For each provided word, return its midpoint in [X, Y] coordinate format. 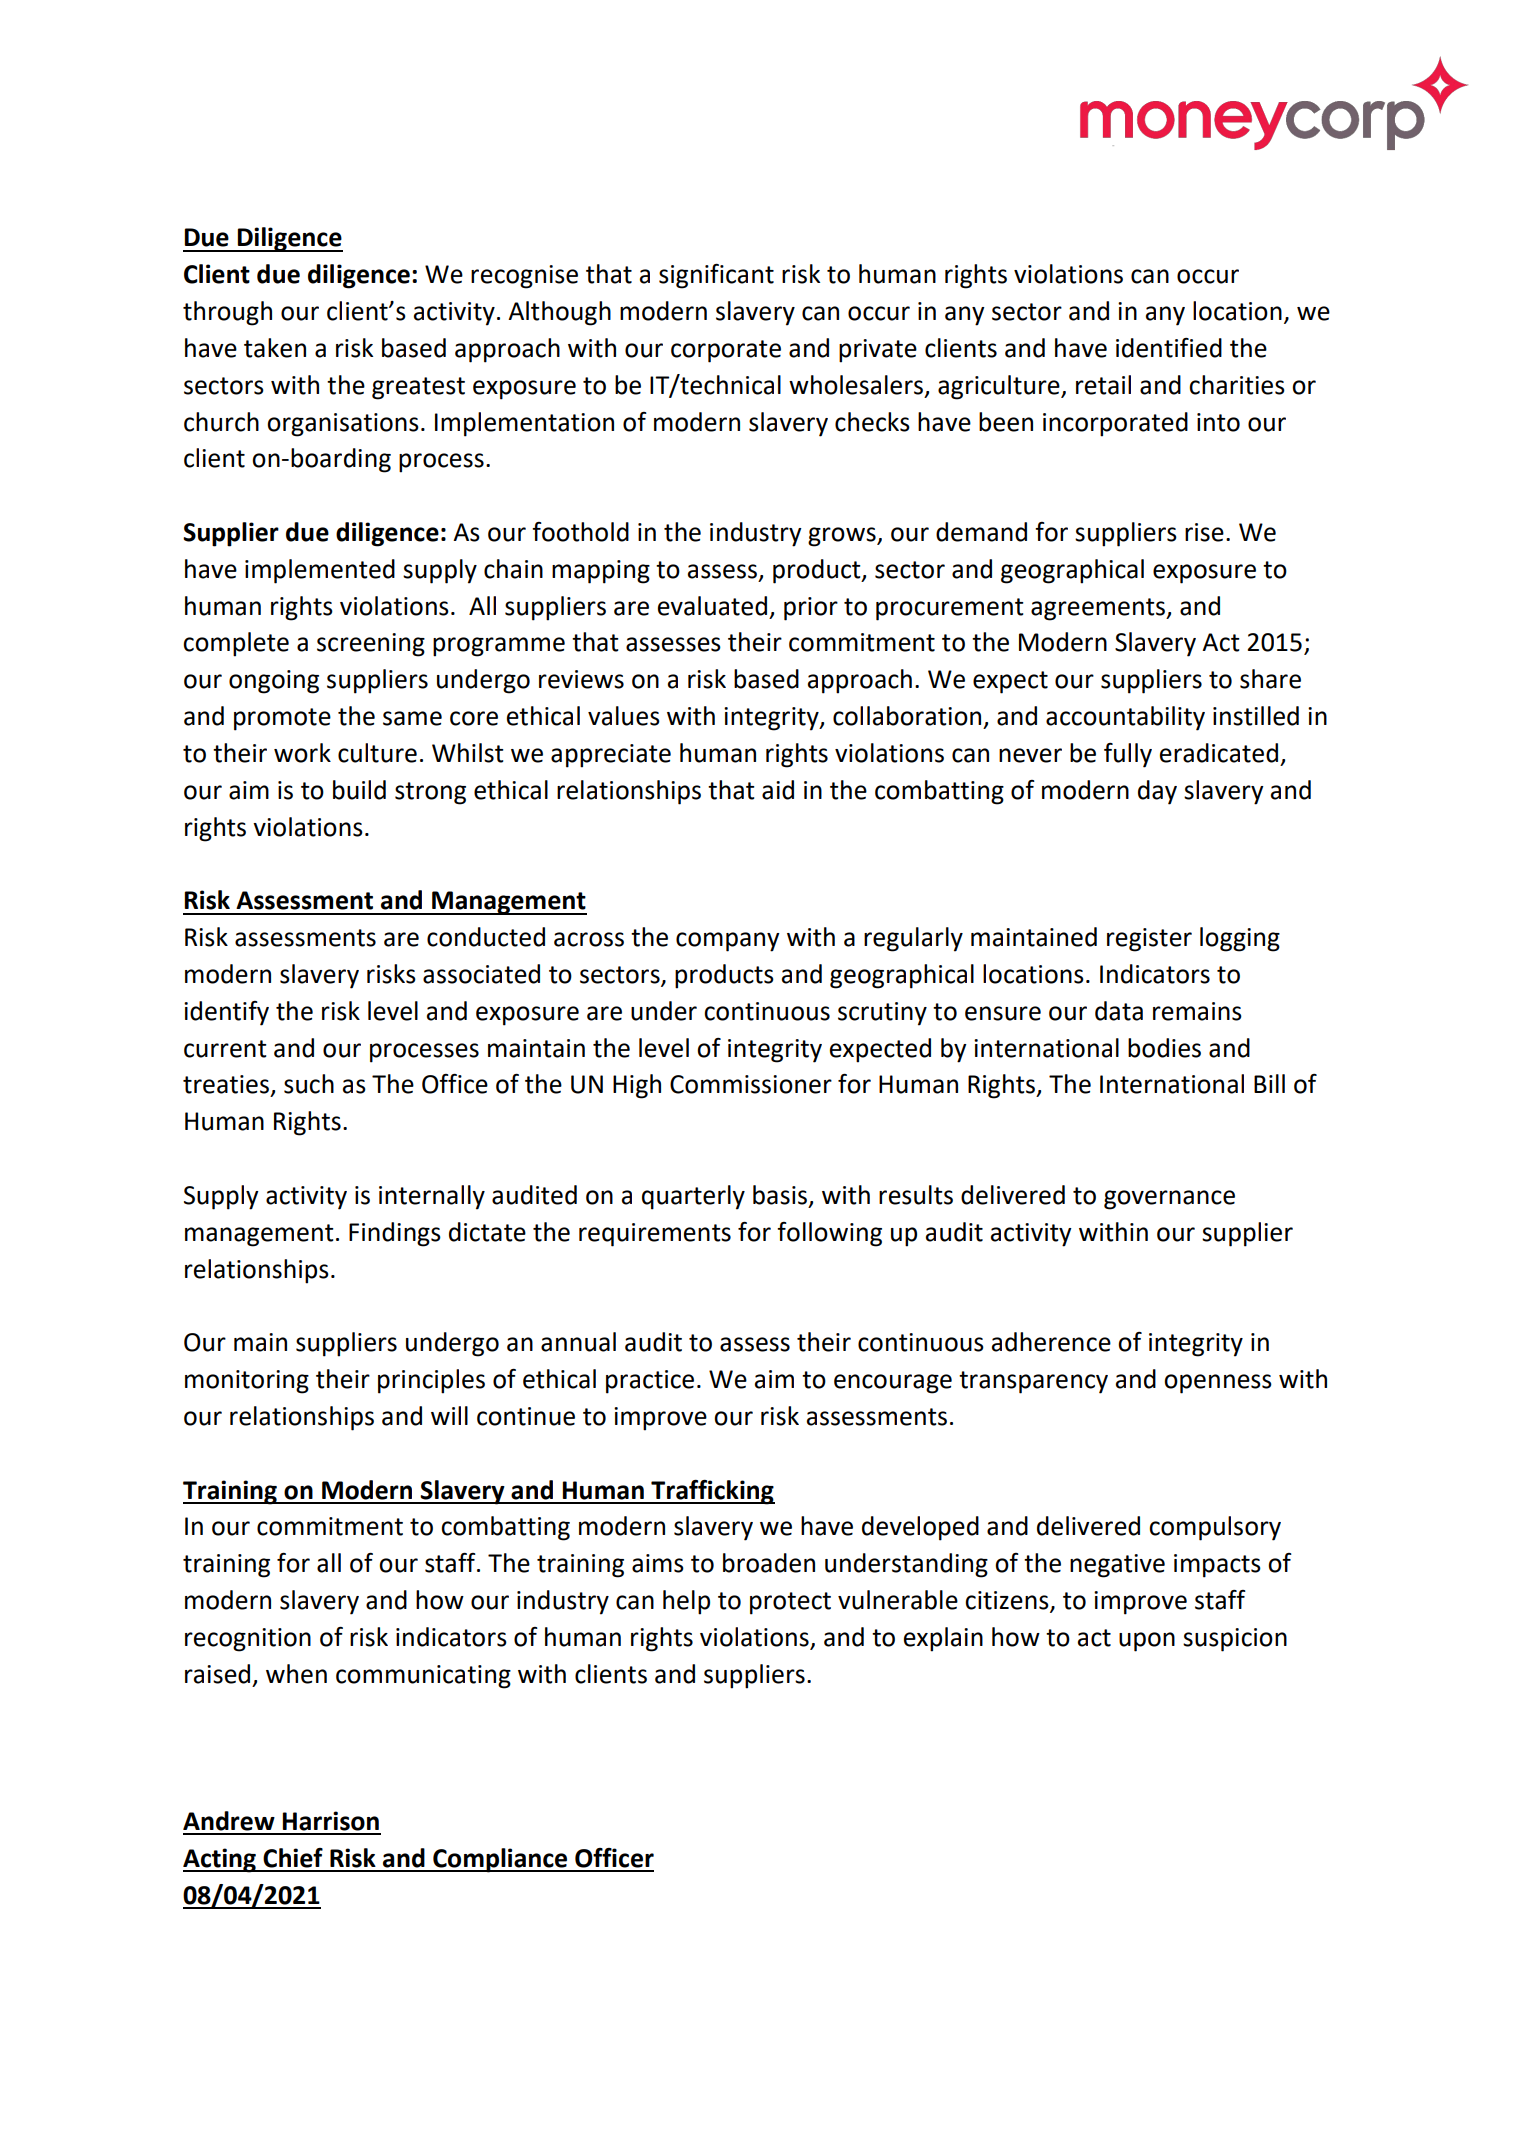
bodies [1164, 1048]
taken [275, 348]
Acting [220, 1860]
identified [1169, 348]
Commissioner [751, 1084]
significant [716, 276]
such [309, 1084]
